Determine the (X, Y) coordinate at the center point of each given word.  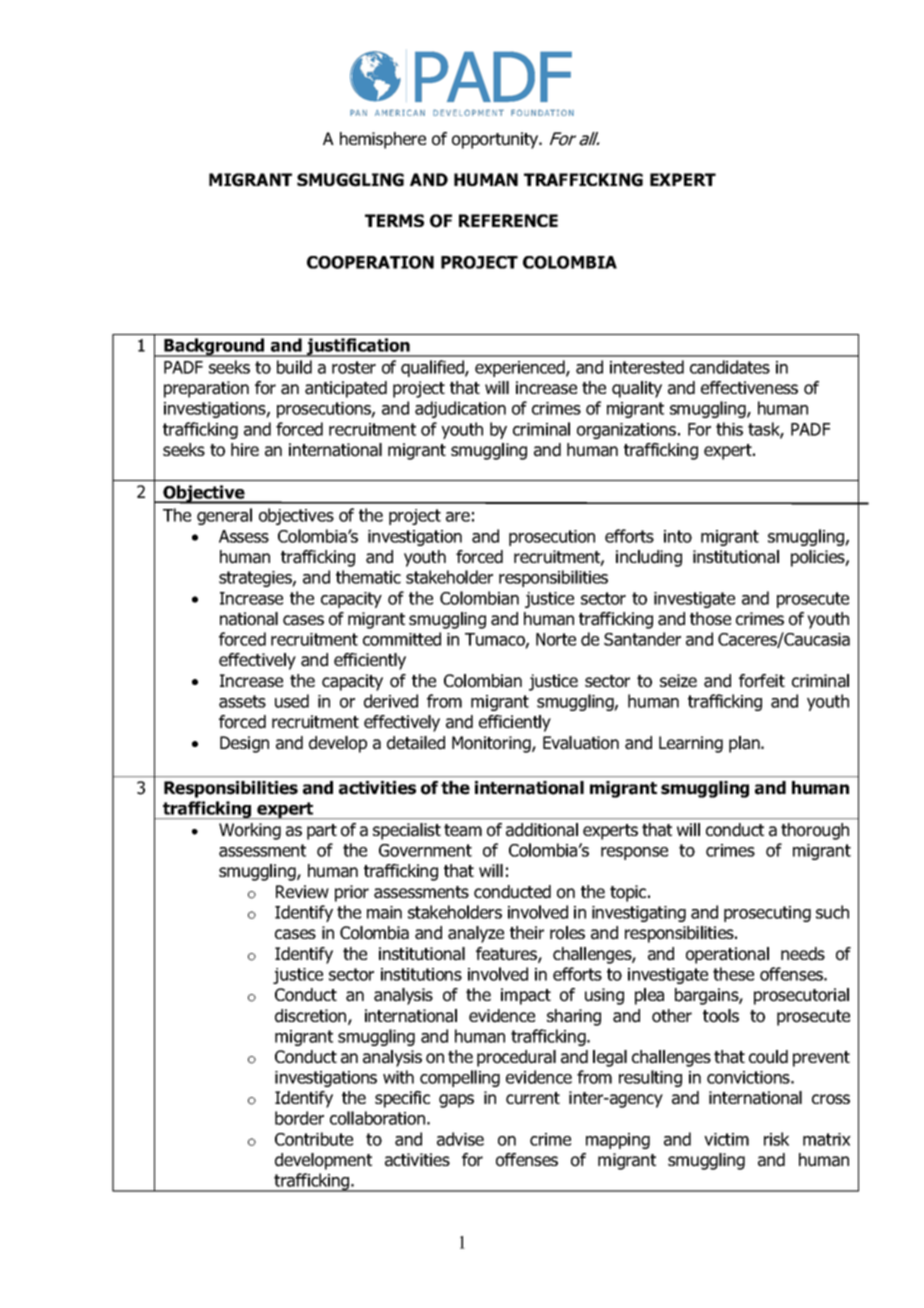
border (299, 1118)
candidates (730, 367)
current (533, 1098)
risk (776, 1139)
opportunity (496, 140)
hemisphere (383, 140)
